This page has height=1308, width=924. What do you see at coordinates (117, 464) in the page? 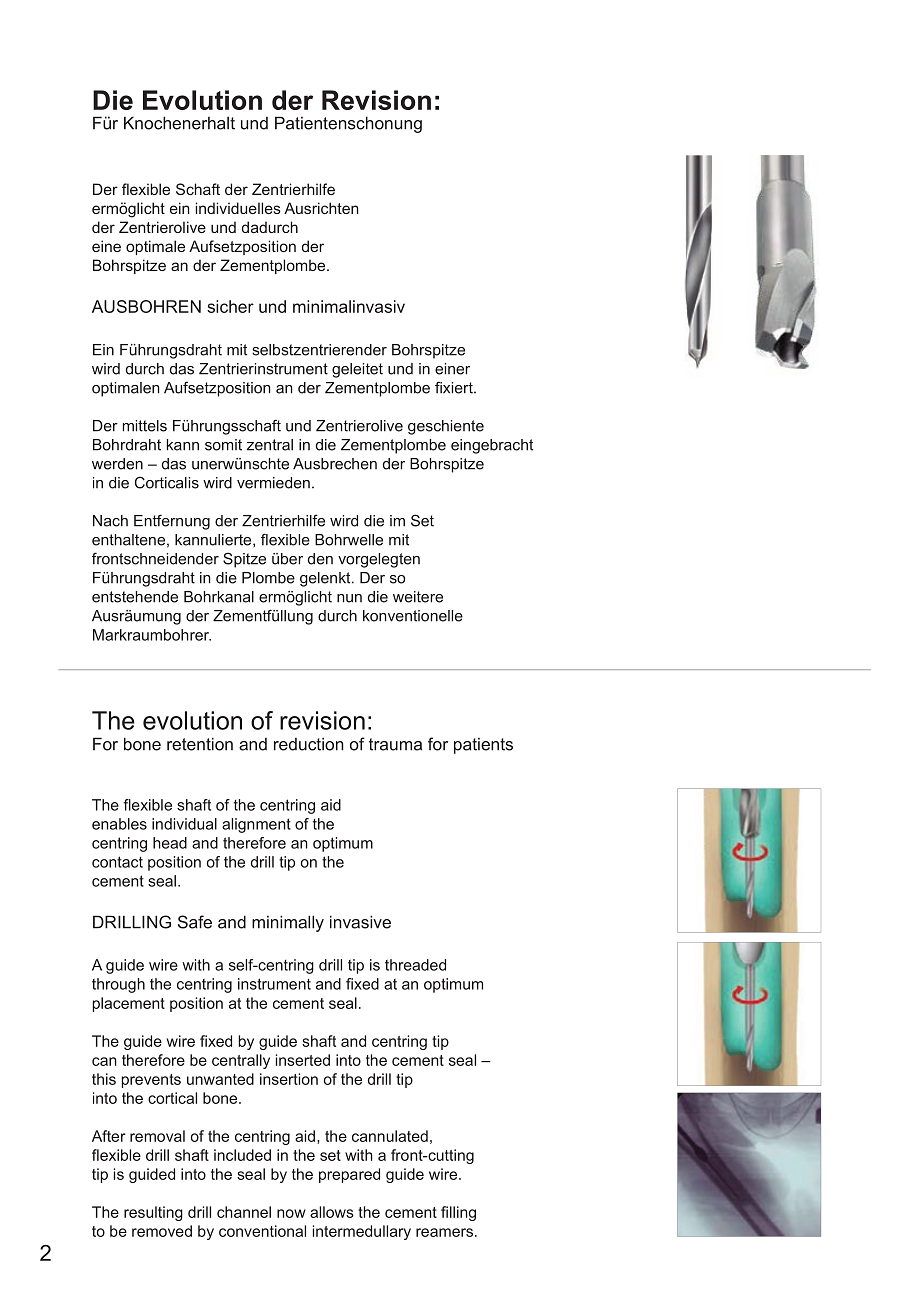
I see `werden` at bounding box center [117, 464].
